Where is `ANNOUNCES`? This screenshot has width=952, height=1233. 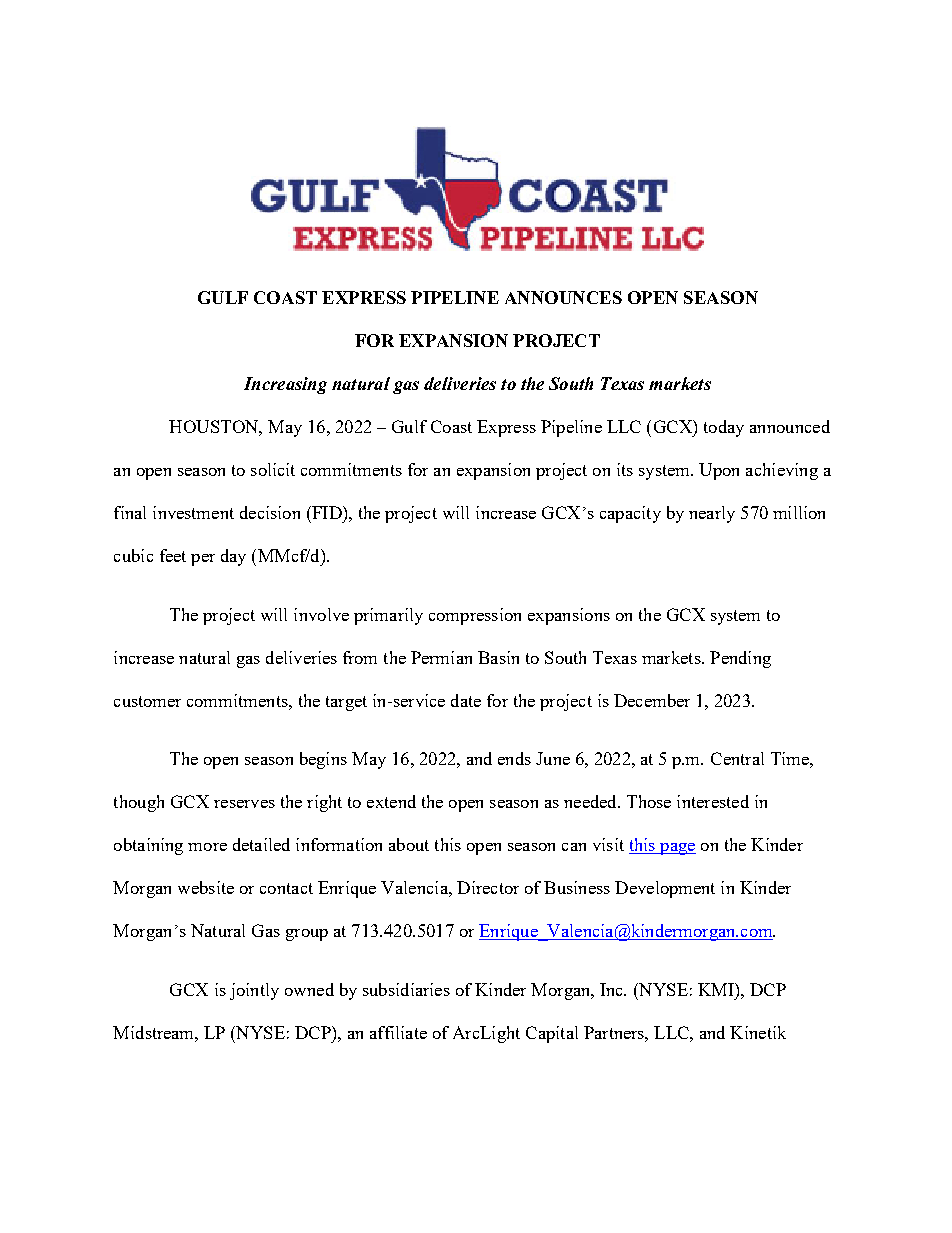
ANNOUNCES is located at coordinates (563, 297).
